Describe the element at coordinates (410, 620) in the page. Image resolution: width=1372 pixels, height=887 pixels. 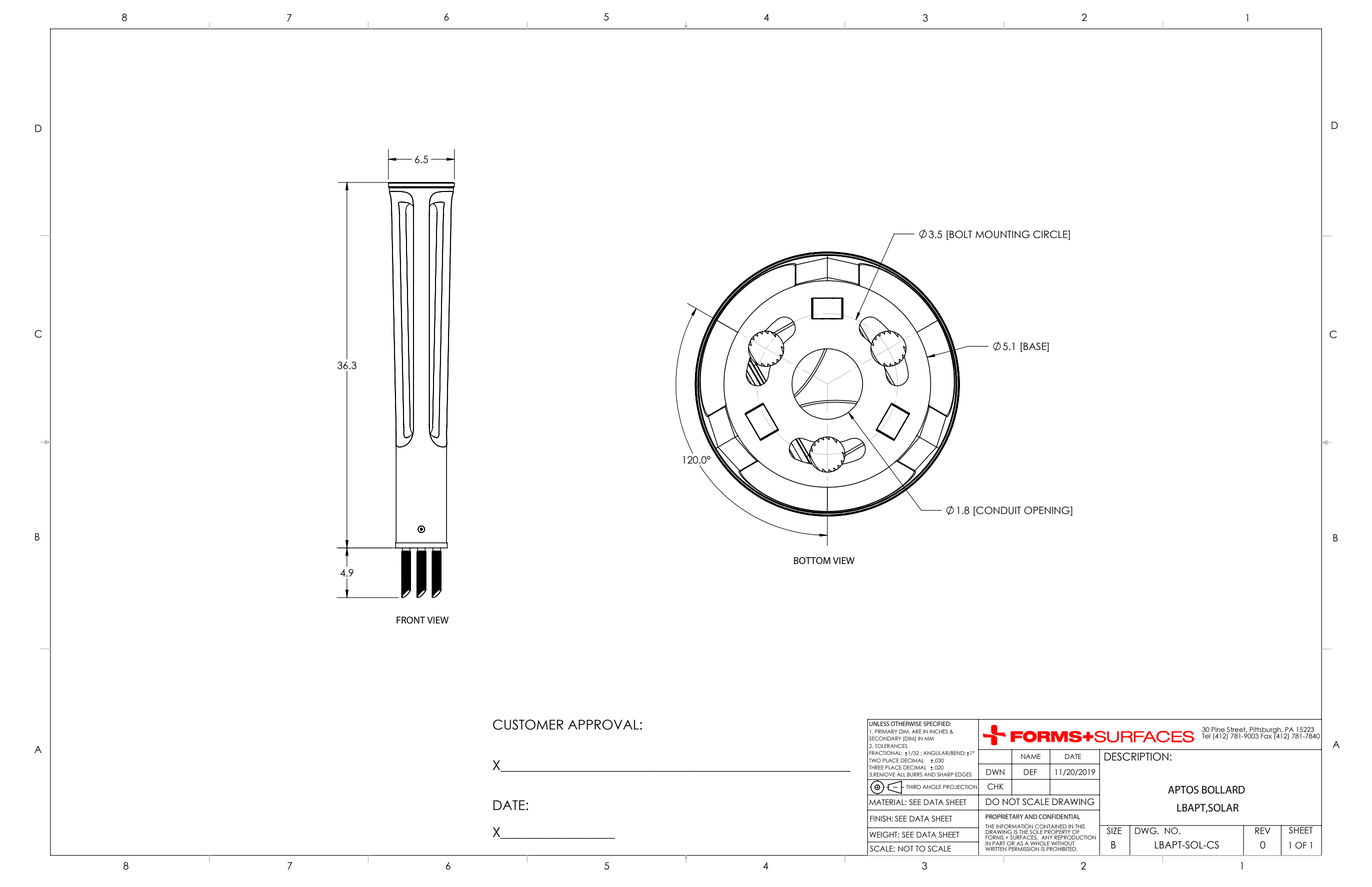
I see `FRONT` at that location.
